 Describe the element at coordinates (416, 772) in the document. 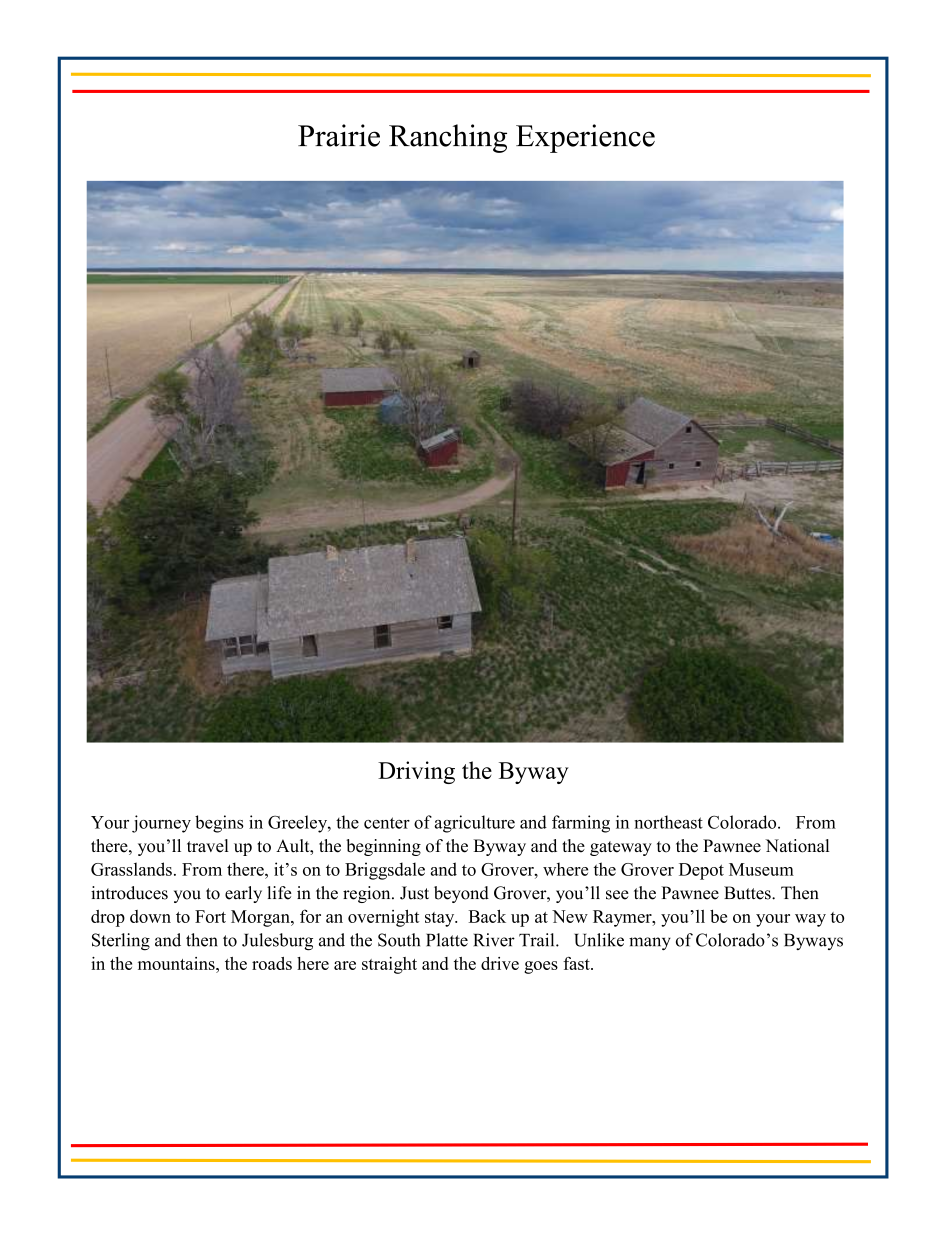

I see `Driving` at that location.
